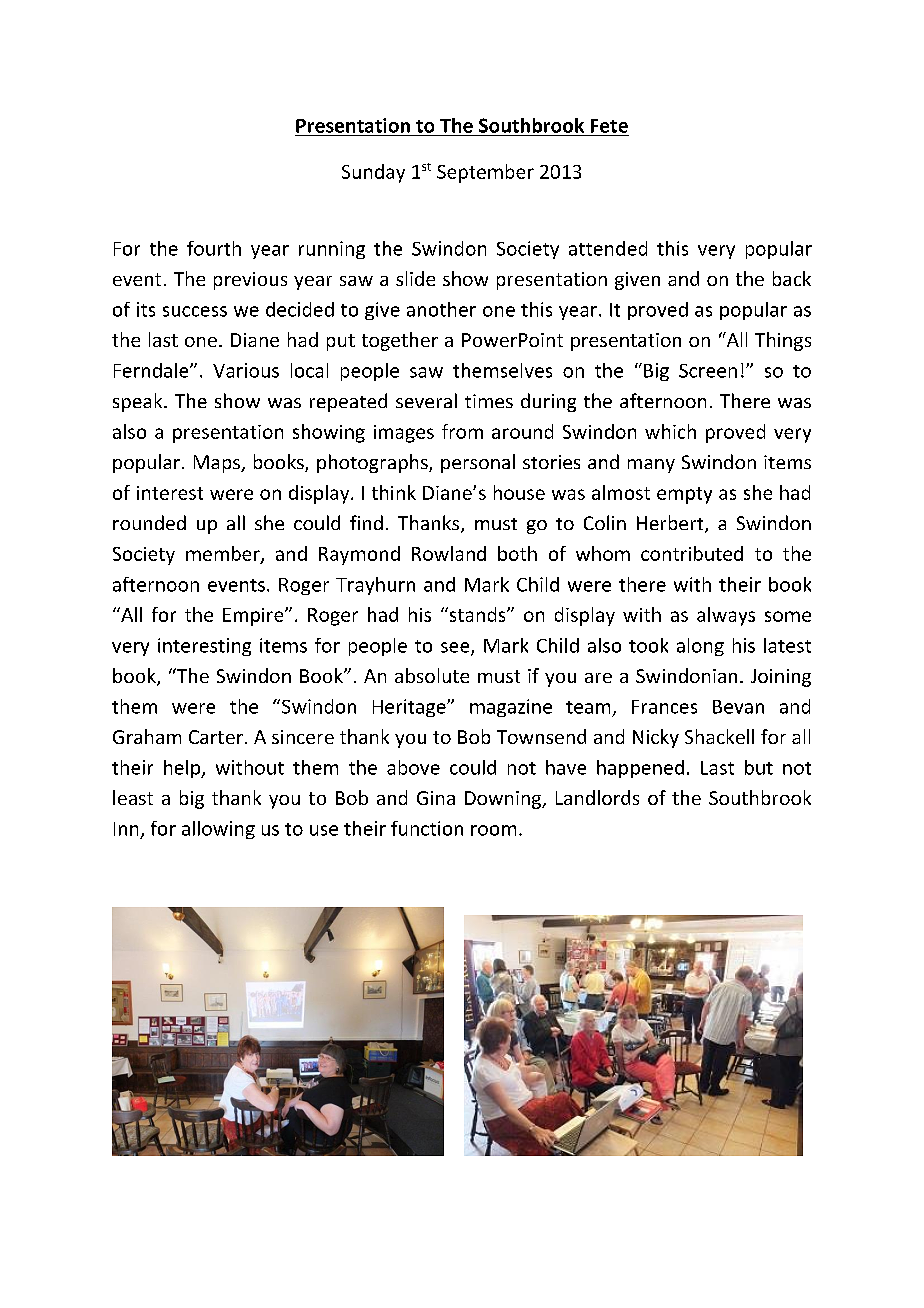 The width and height of the image is (924, 1308). I want to click on September, so click(485, 173).
